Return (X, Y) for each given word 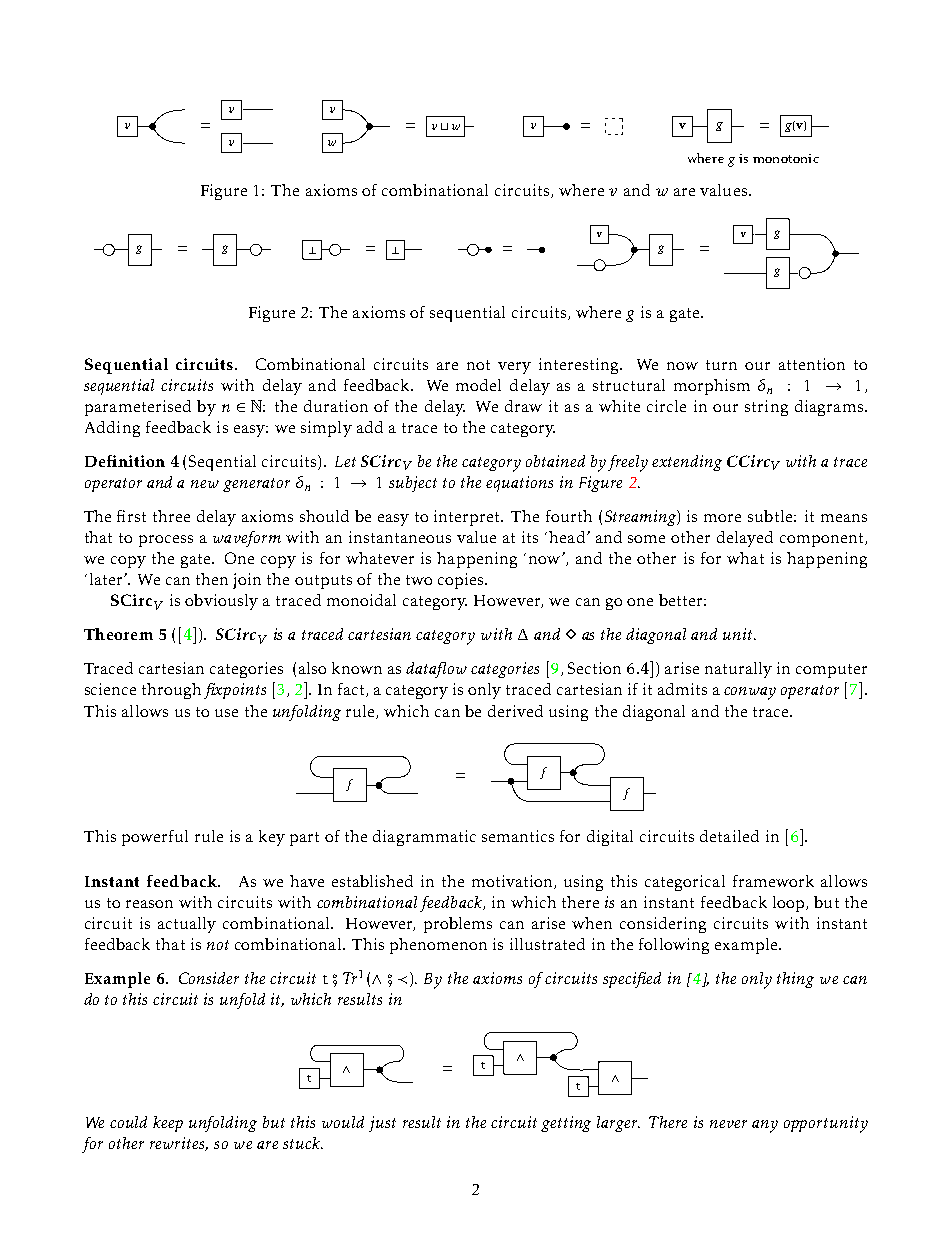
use (226, 713)
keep (168, 1124)
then (212, 579)
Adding (112, 429)
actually (187, 925)
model (478, 385)
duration (336, 406)
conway (750, 693)
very (514, 368)
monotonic (786, 158)
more (722, 518)
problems (458, 925)
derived (515, 711)
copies (462, 581)
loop (788, 904)
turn (721, 365)
